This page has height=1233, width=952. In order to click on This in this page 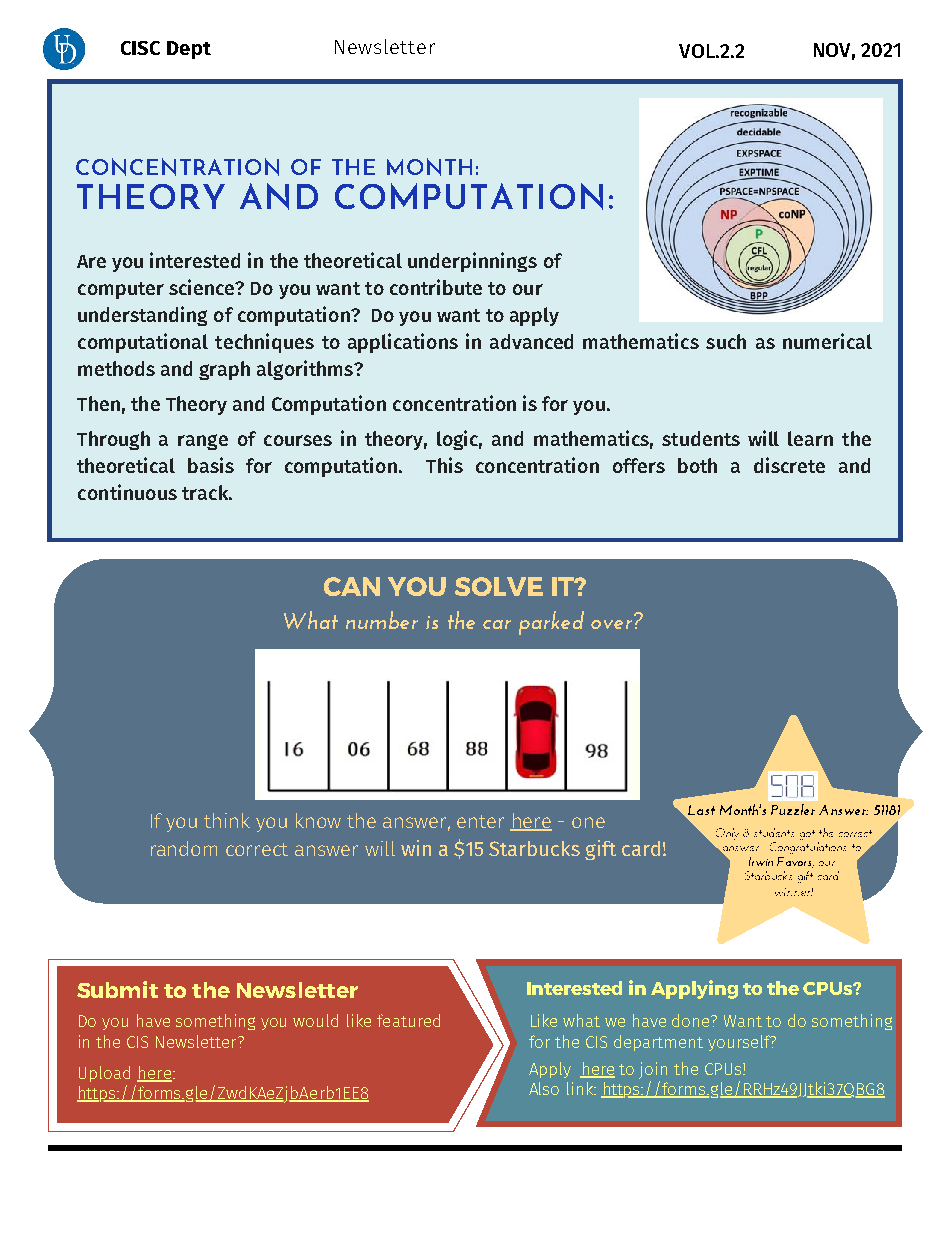, I will do `click(444, 465)`.
